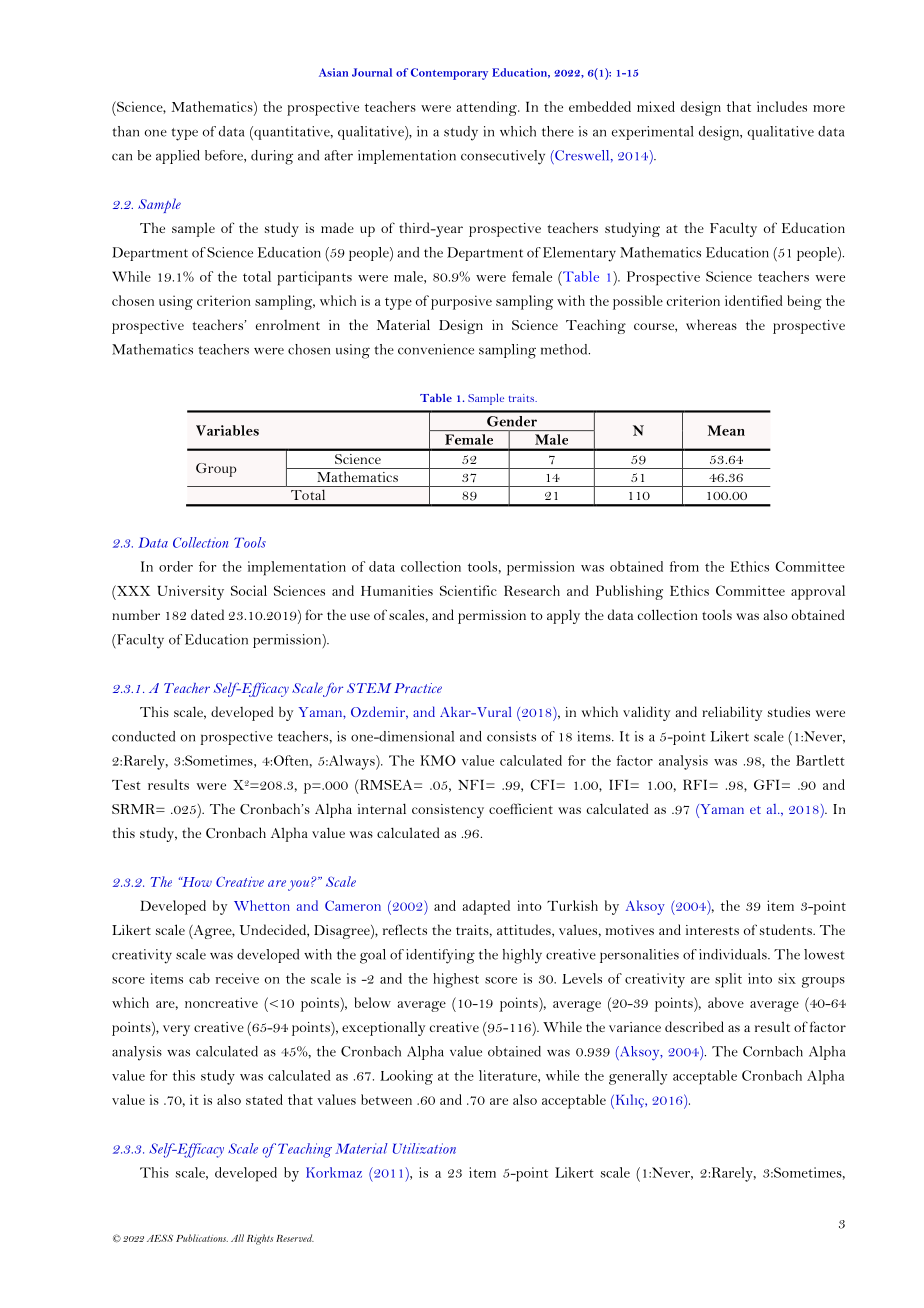 The image size is (924, 1308). I want to click on attending, so click(487, 108).
